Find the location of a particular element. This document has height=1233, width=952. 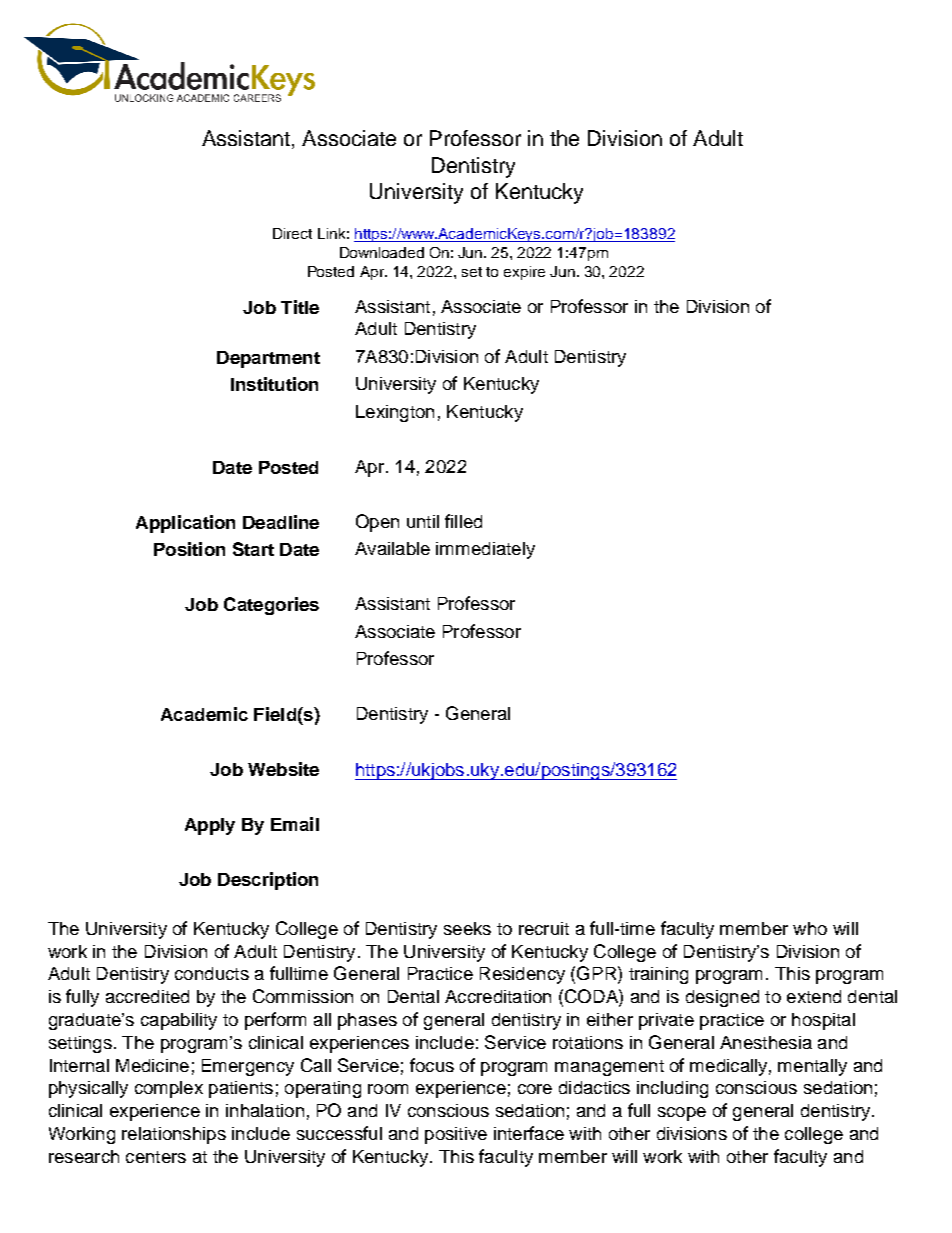

positive is located at coordinates (456, 1135).
